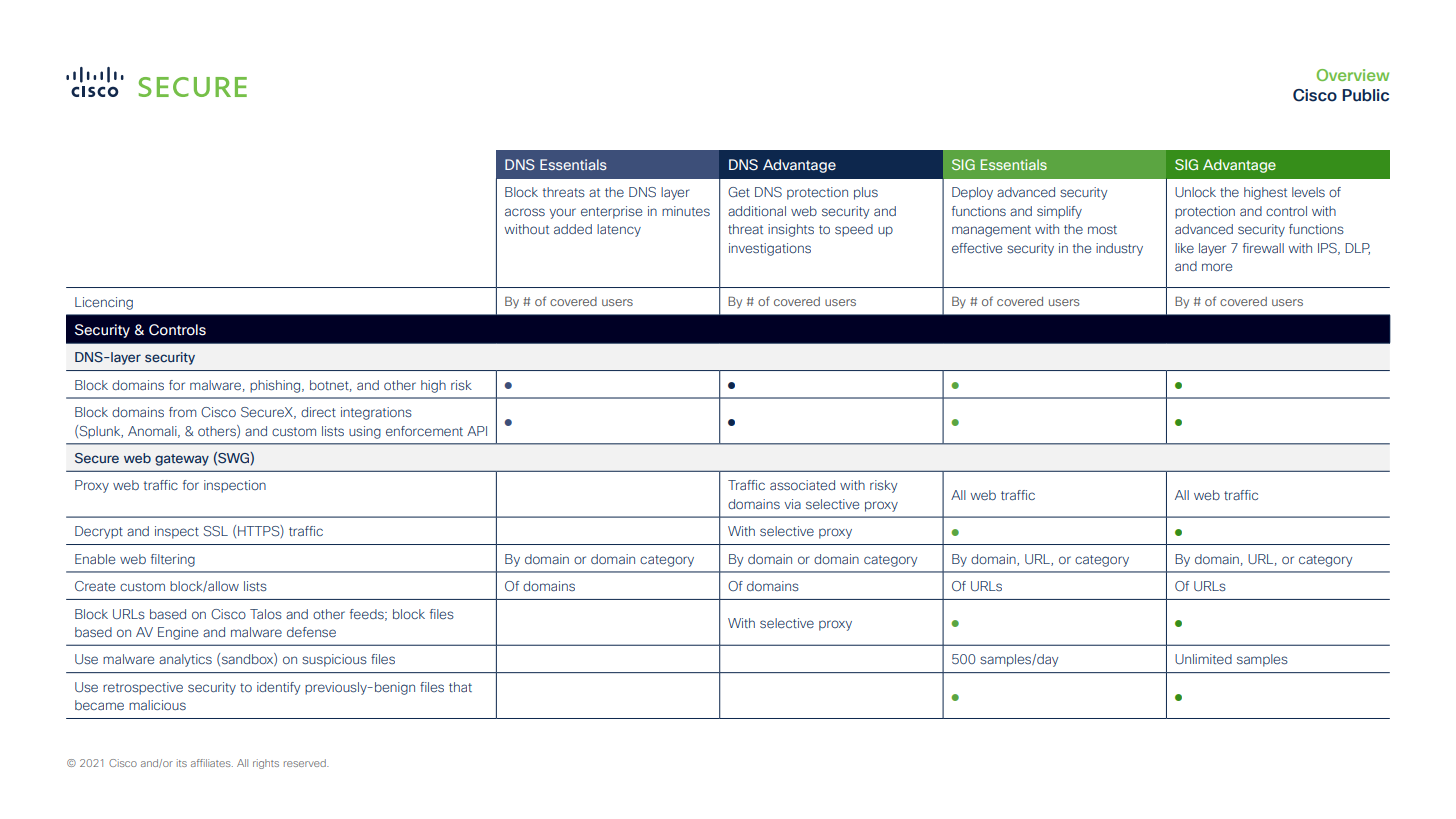 The width and height of the screenshot is (1456, 819). What do you see at coordinates (802, 485) in the screenshot?
I see `associated` at bounding box center [802, 485].
